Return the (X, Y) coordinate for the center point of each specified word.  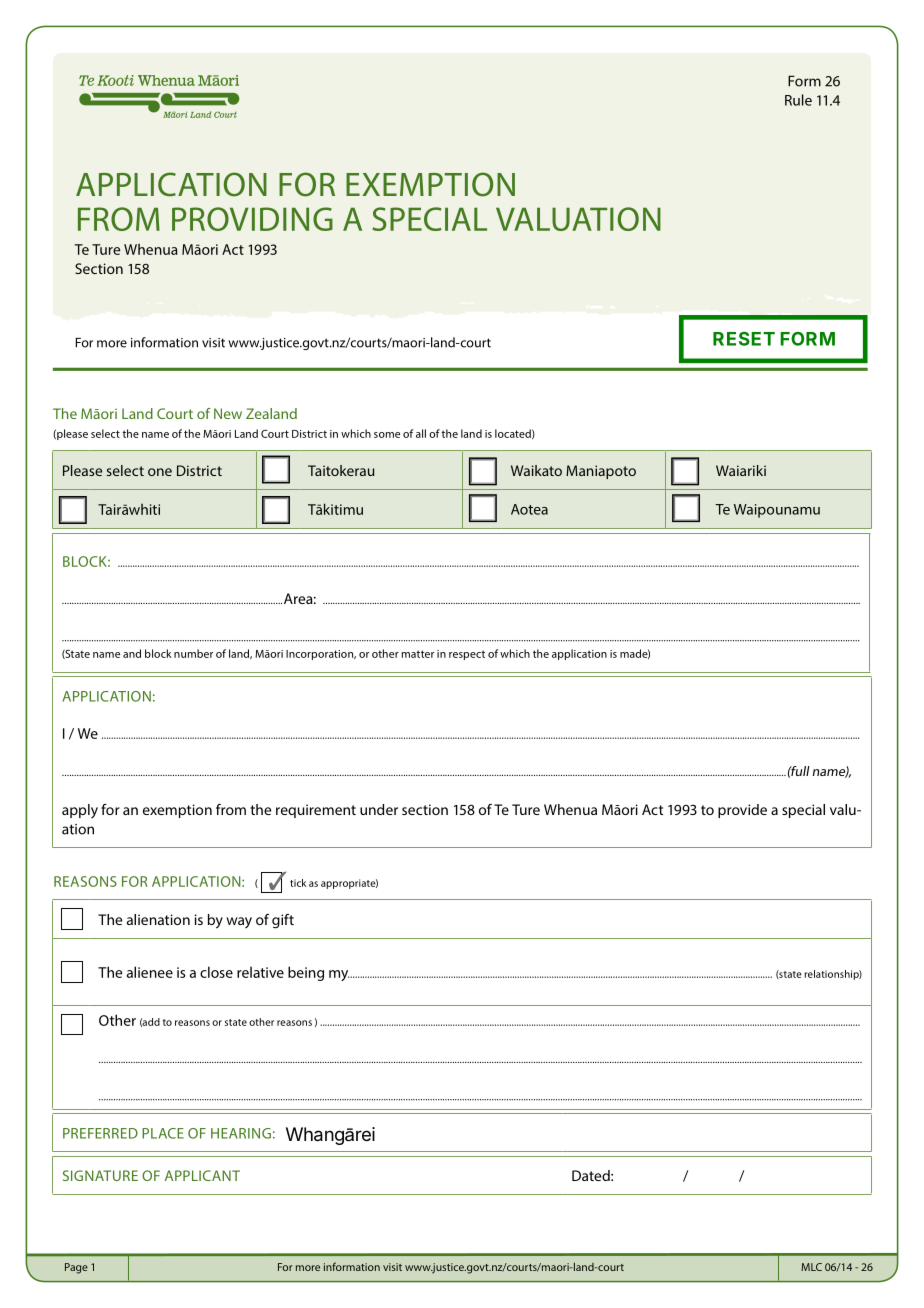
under (379, 809)
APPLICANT (202, 1175)
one (160, 472)
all (421, 433)
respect (467, 655)
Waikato (536, 470)
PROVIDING (252, 219)
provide (742, 811)
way (239, 922)
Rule (798, 100)
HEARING (241, 1133)
